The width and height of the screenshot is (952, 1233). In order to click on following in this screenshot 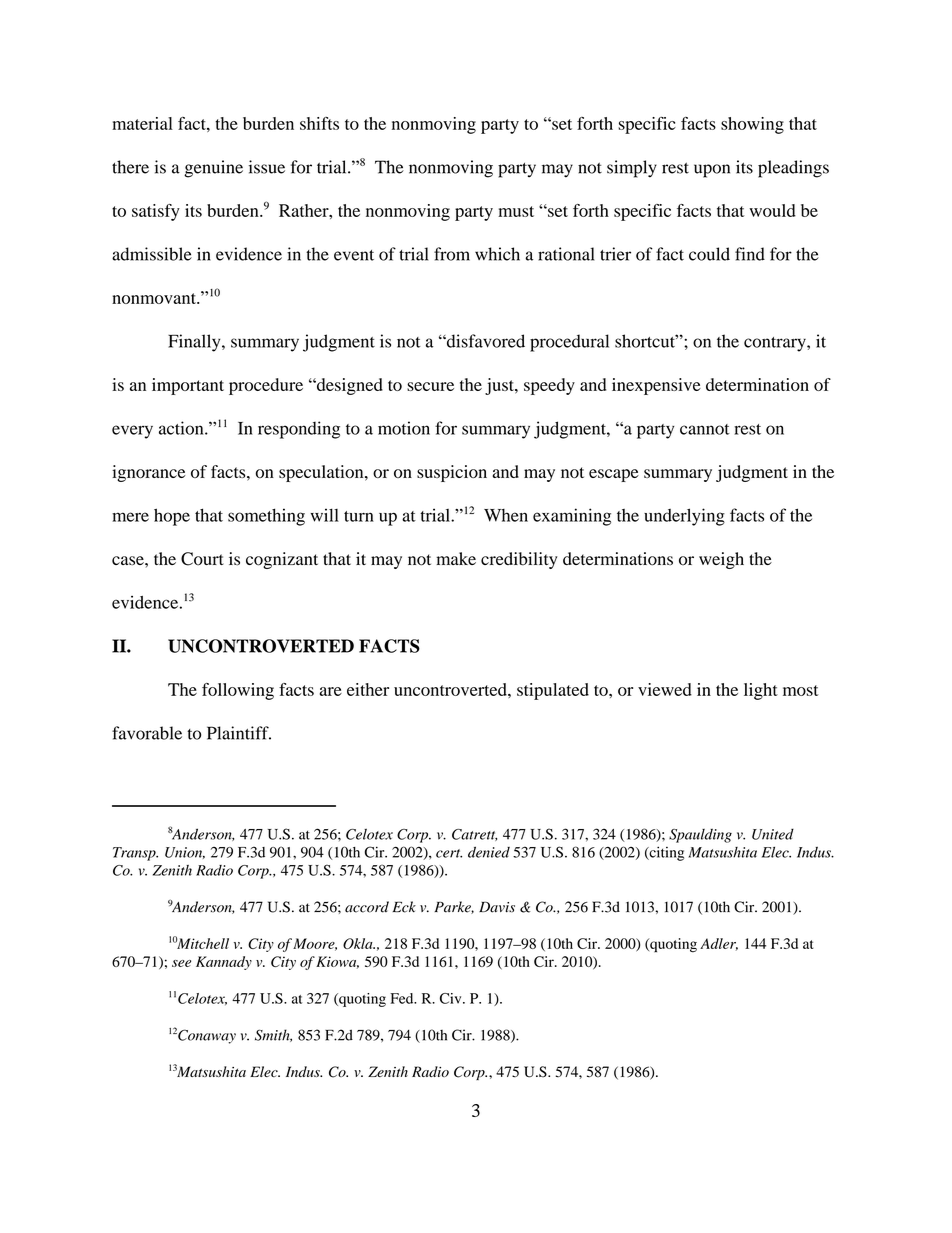, I will do `click(238, 691)`.
